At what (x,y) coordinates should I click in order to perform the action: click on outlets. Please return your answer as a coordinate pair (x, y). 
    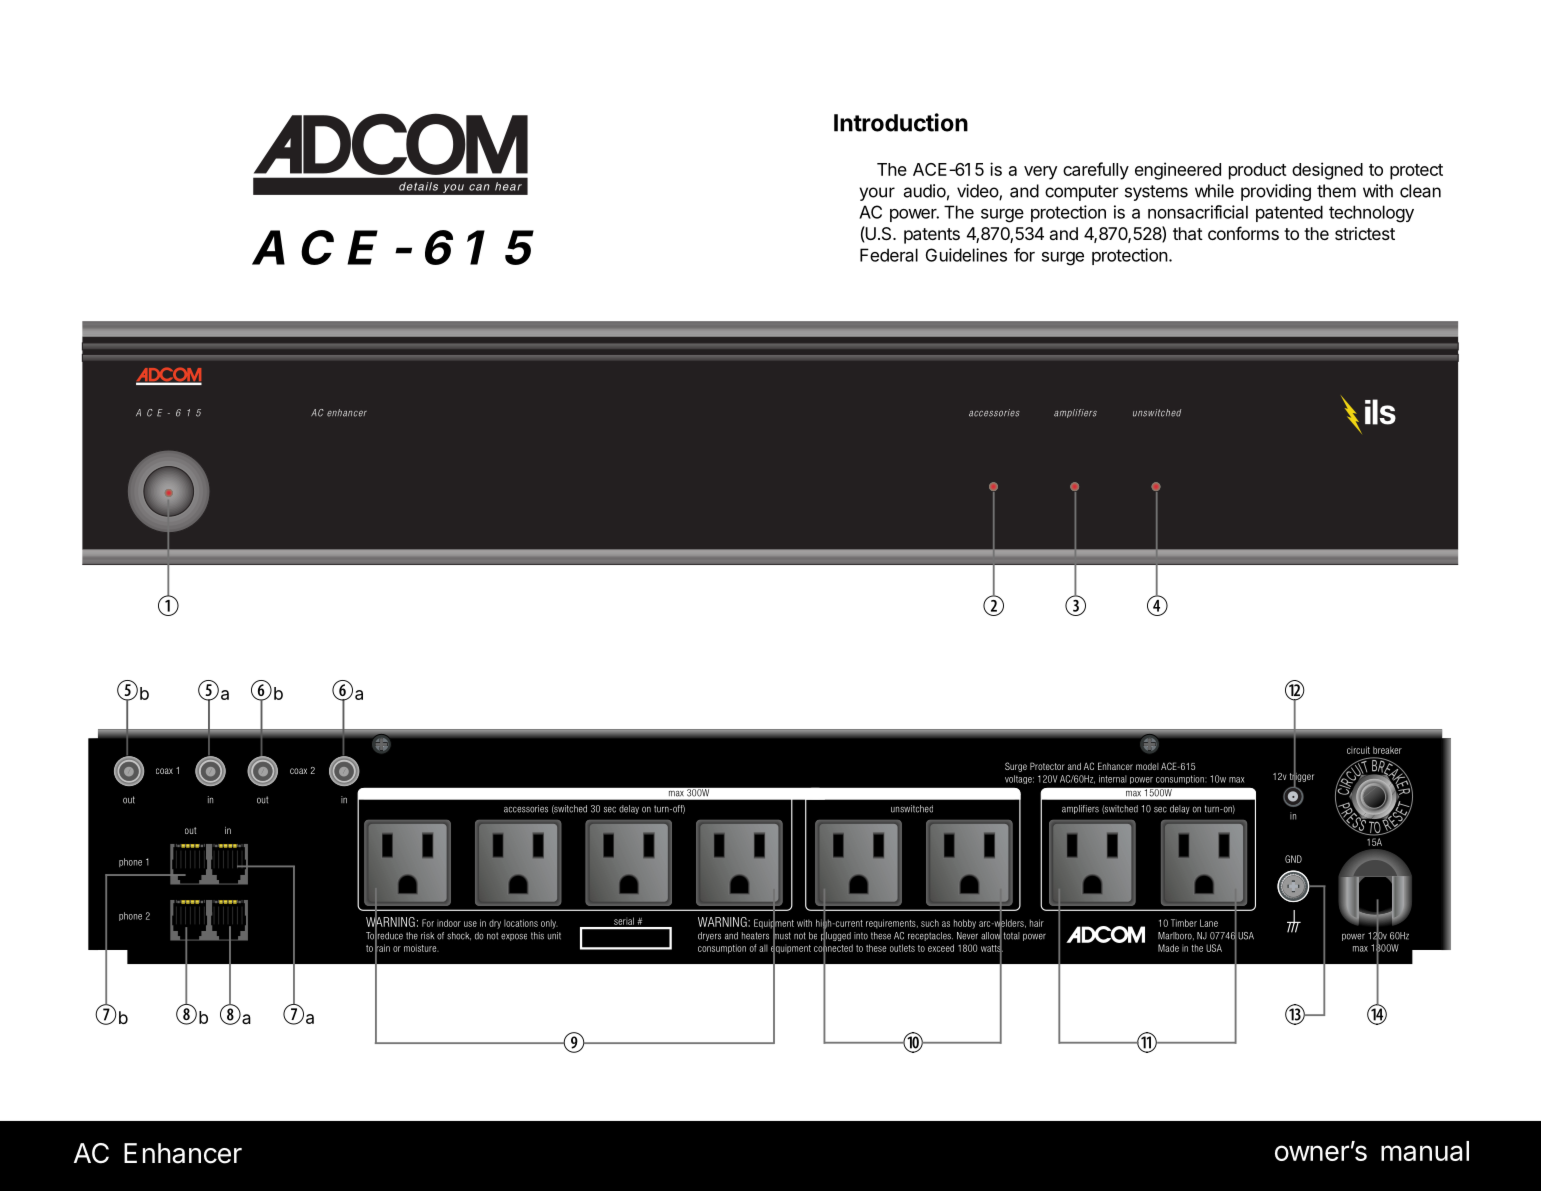
    Looking at the image, I should click on (902, 948).
